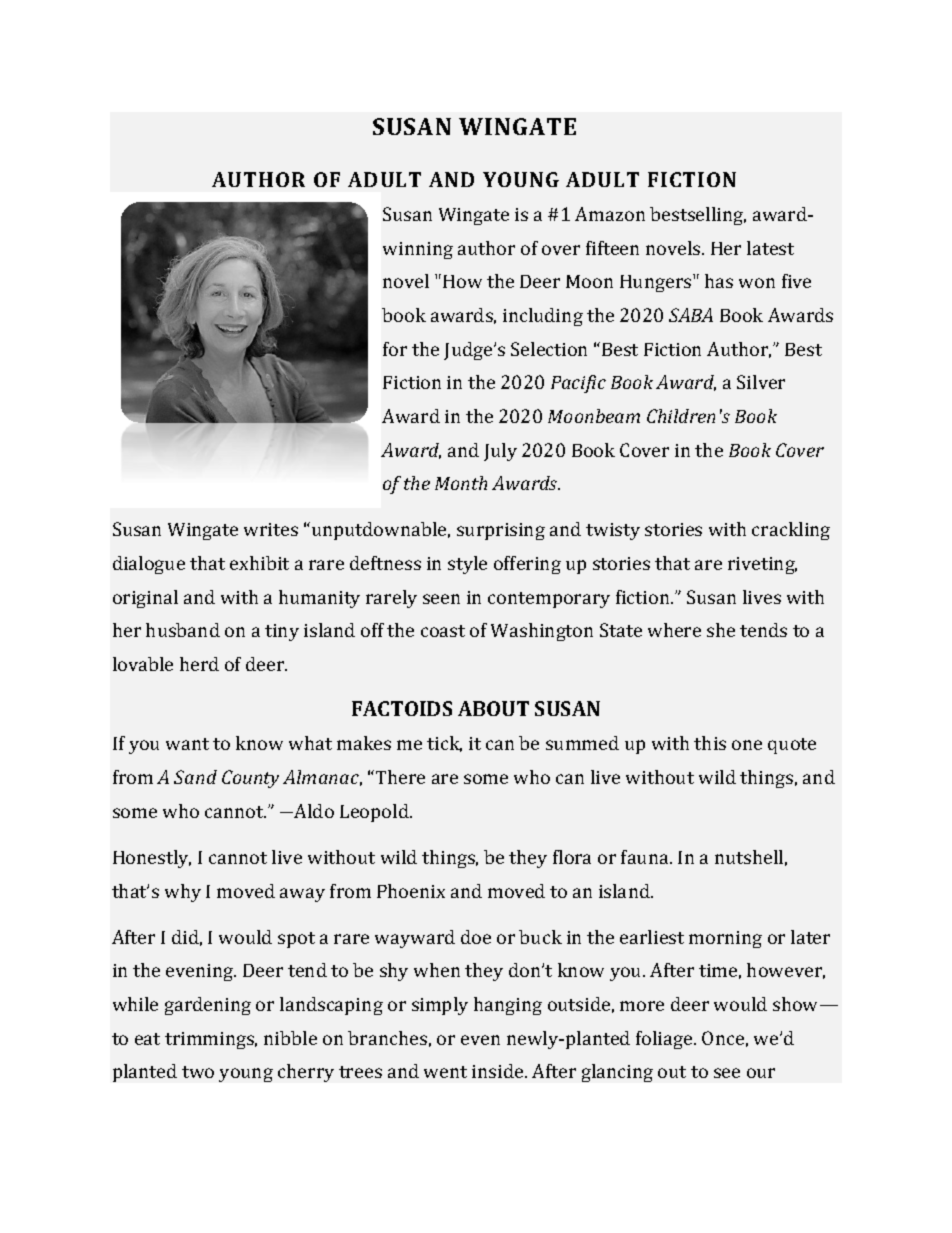  What do you see at coordinates (499, 1071) in the page?
I see `inside` at bounding box center [499, 1071].
